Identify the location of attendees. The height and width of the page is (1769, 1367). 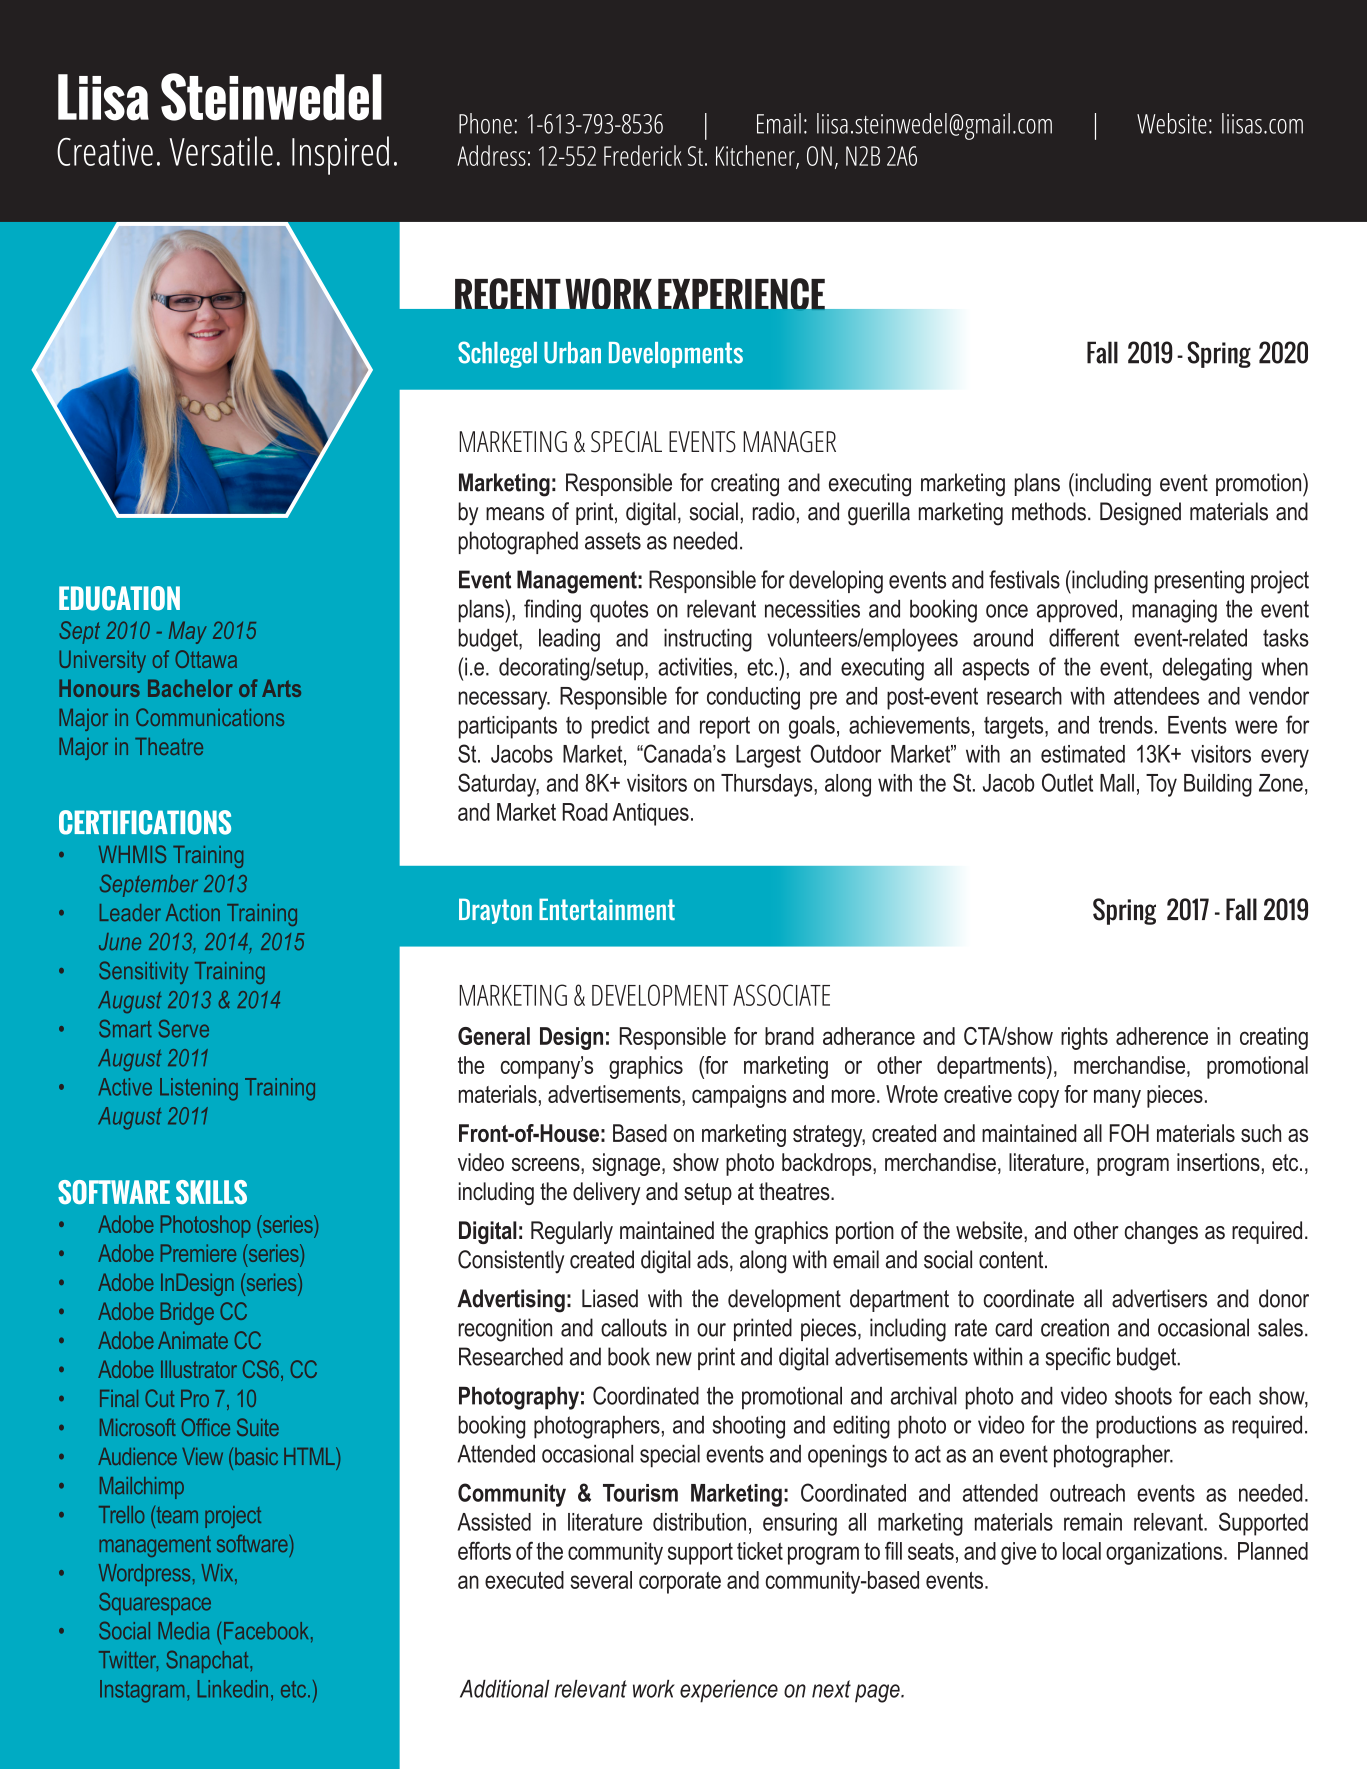
(1156, 696).
